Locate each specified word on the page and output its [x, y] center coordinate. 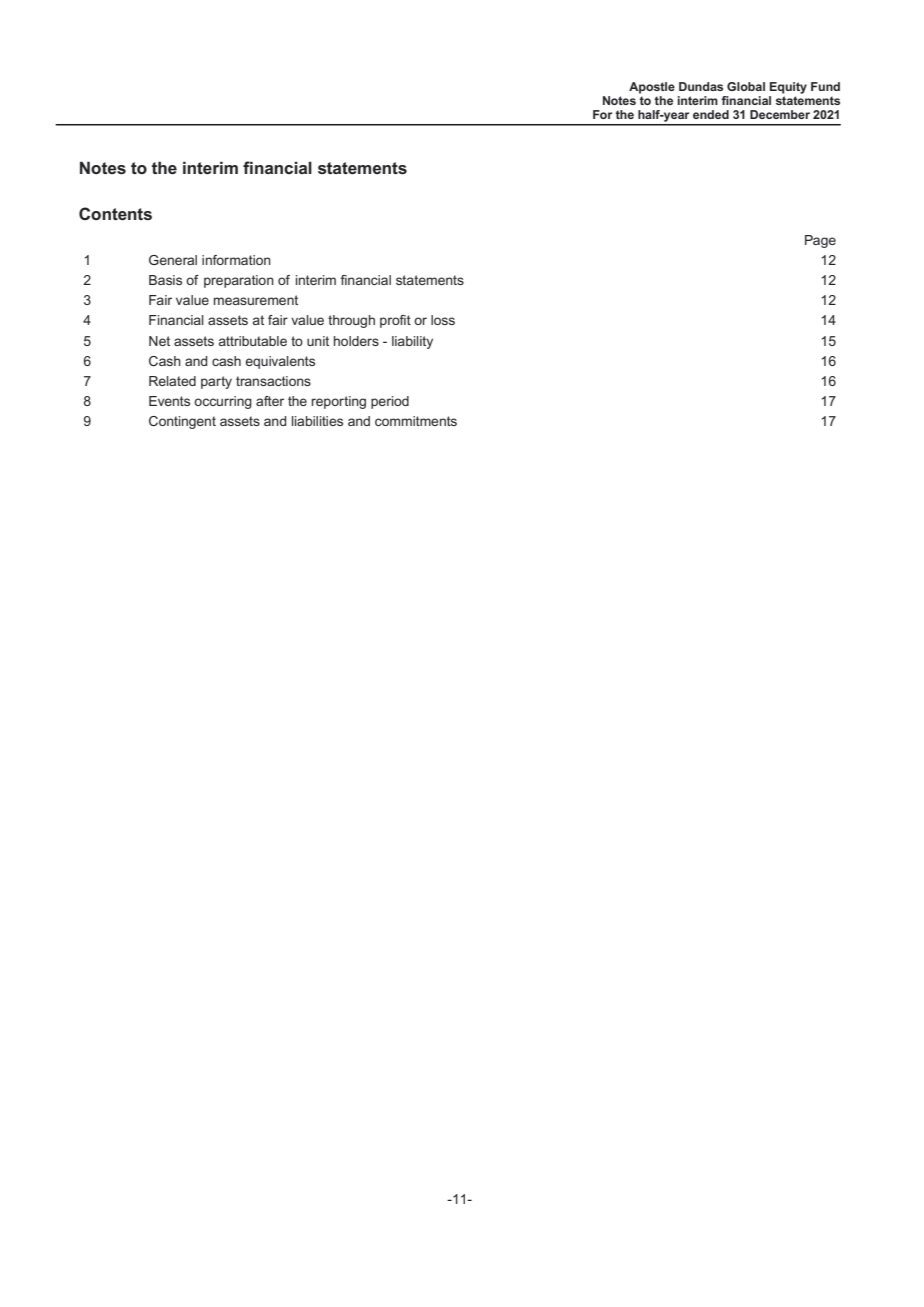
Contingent [182, 422]
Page [820, 241]
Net [159, 341]
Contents [115, 213]
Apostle [652, 88]
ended [711, 114]
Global [746, 86]
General [173, 260]
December [780, 114]
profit [395, 321]
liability [412, 342]
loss [443, 320]
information [236, 260]
